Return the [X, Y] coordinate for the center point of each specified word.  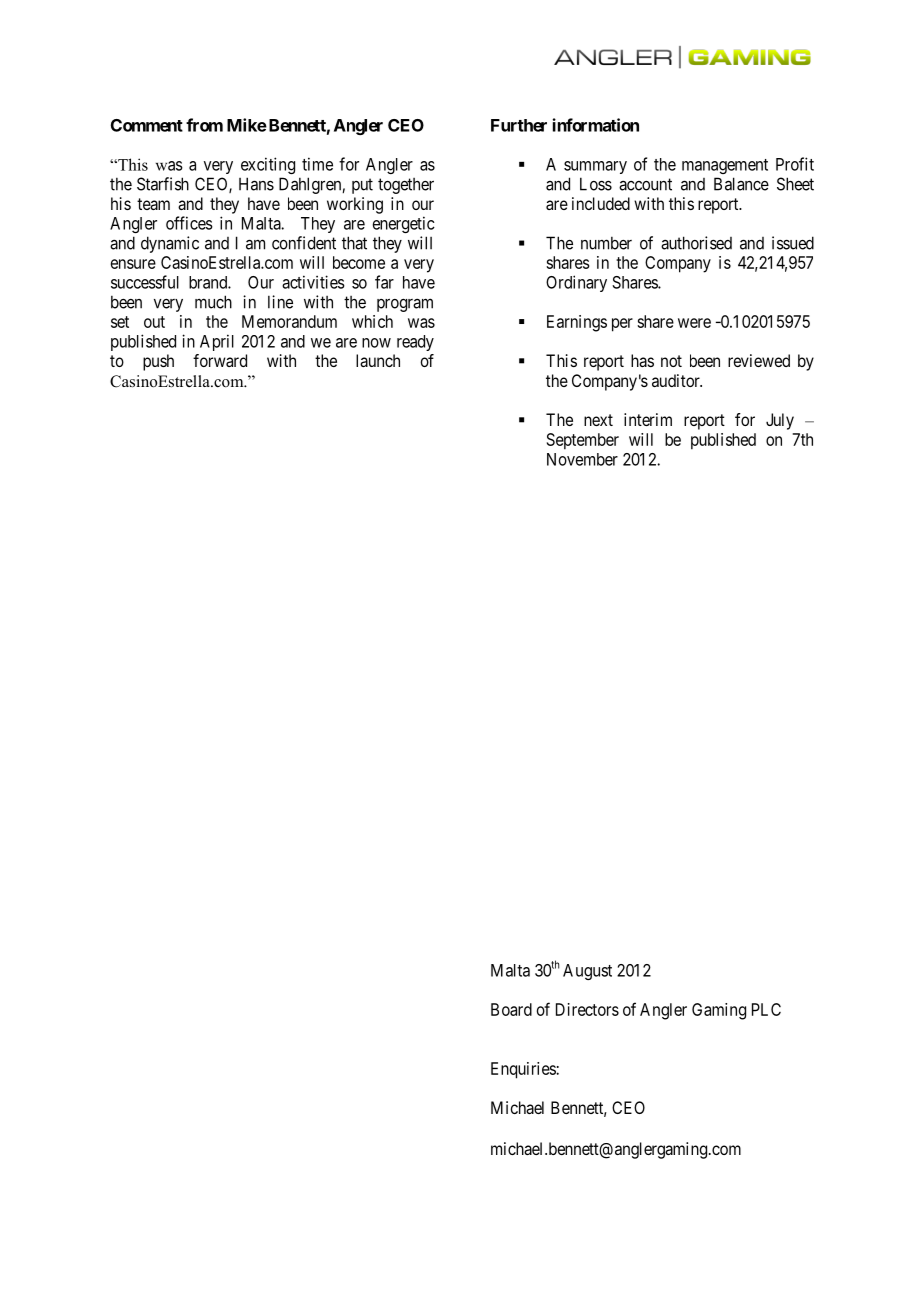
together [406, 186]
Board [511, 1009]
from [204, 125]
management [725, 166]
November [582, 459]
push [158, 362]
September [583, 441]
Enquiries [524, 1070]
